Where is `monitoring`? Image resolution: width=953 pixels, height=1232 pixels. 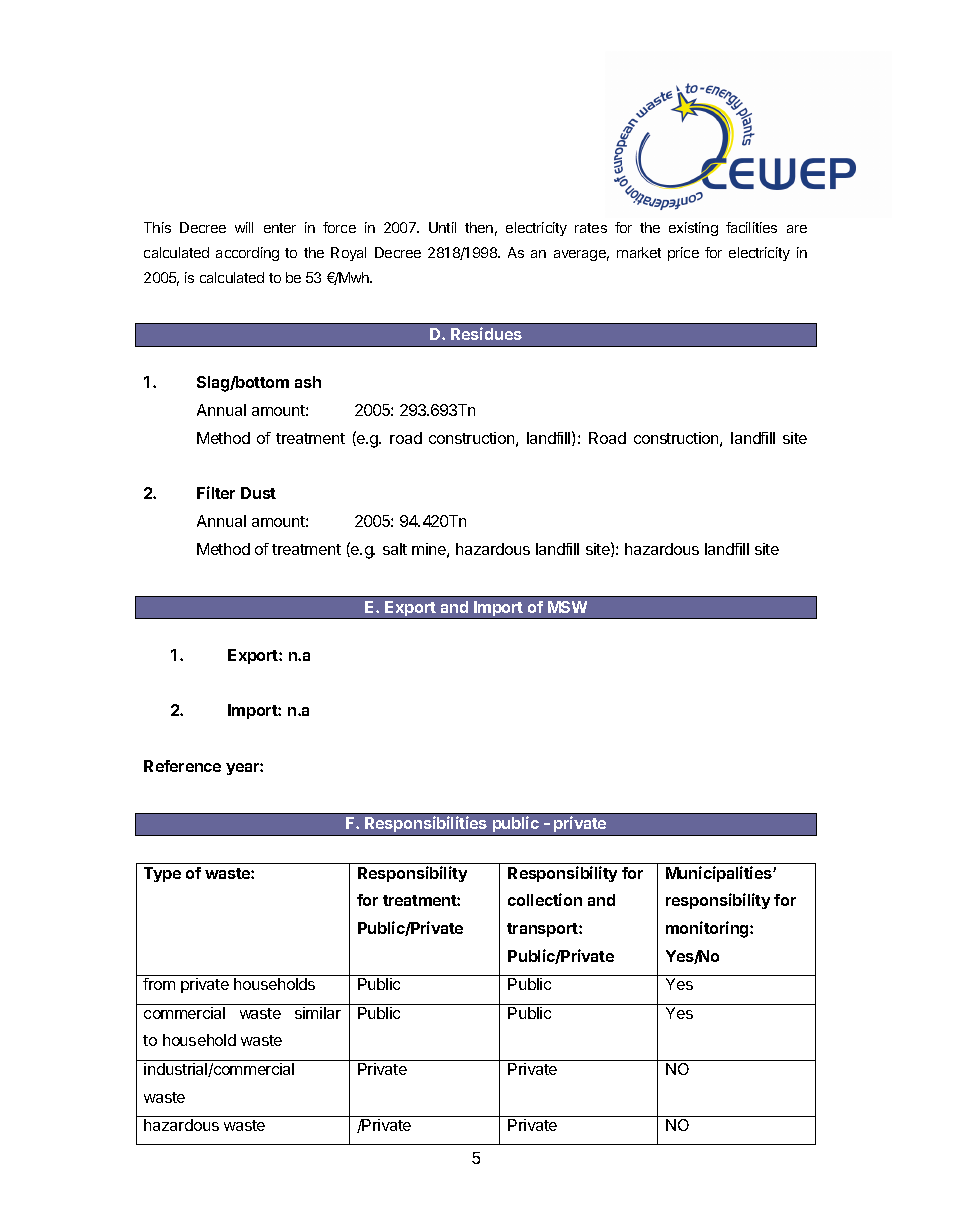
monitoring is located at coordinates (708, 929).
